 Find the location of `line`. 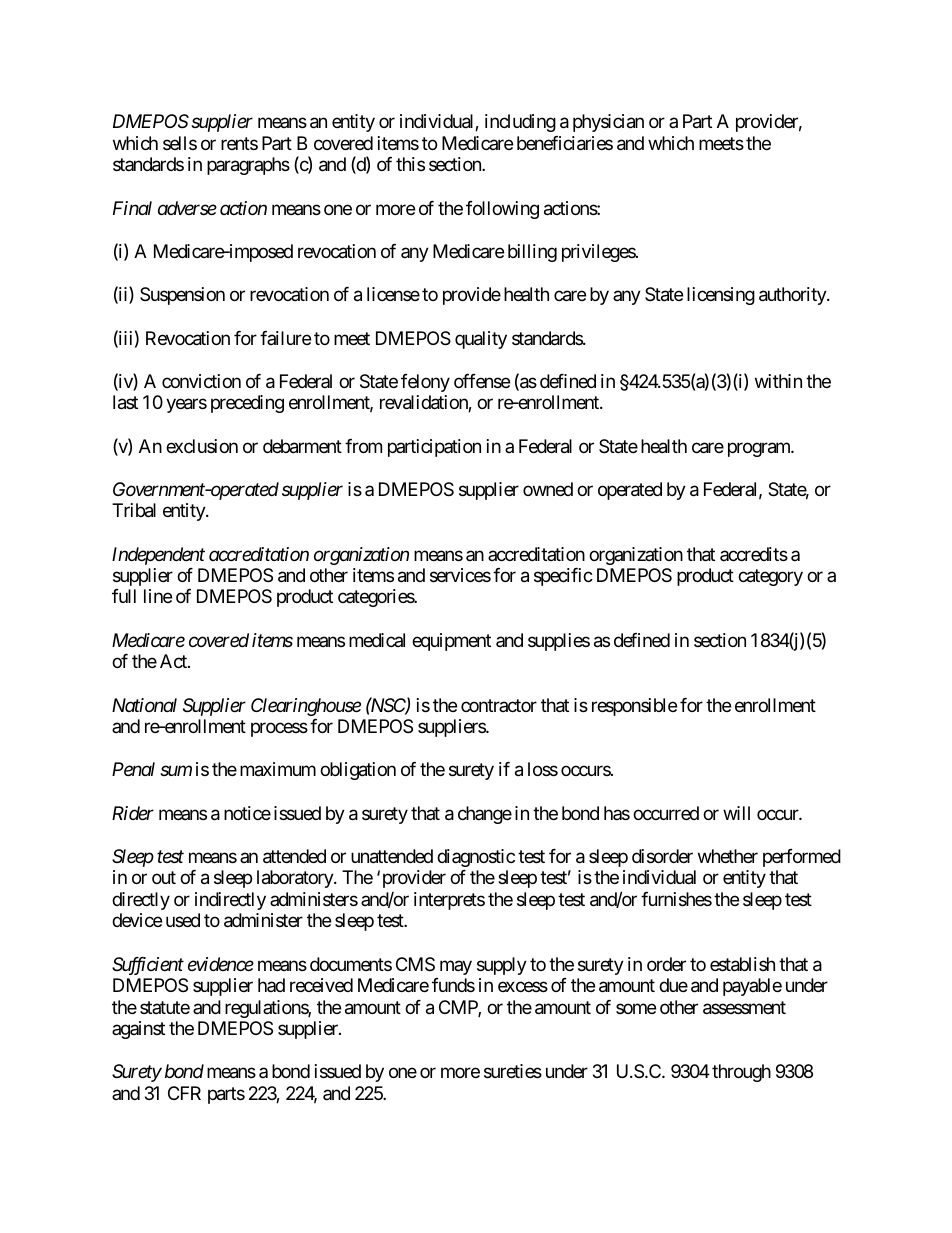

line is located at coordinates (158, 596).
